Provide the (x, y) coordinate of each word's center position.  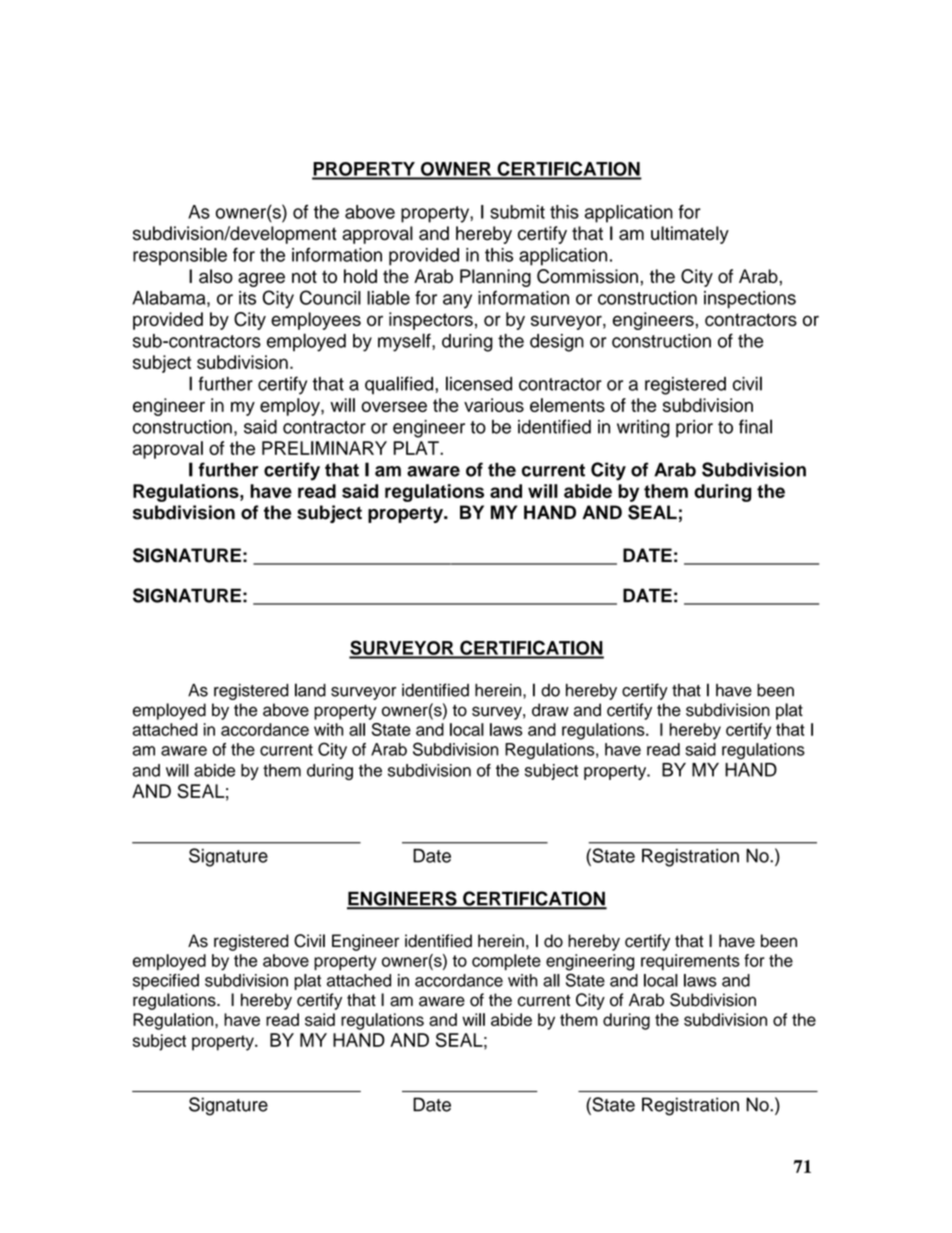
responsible (180, 257)
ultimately (690, 235)
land (310, 690)
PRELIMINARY (324, 448)
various (494, 405)
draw (550, 710)
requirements (690, 962)
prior (694, 429)
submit (517, 212)
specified (166, 982)
